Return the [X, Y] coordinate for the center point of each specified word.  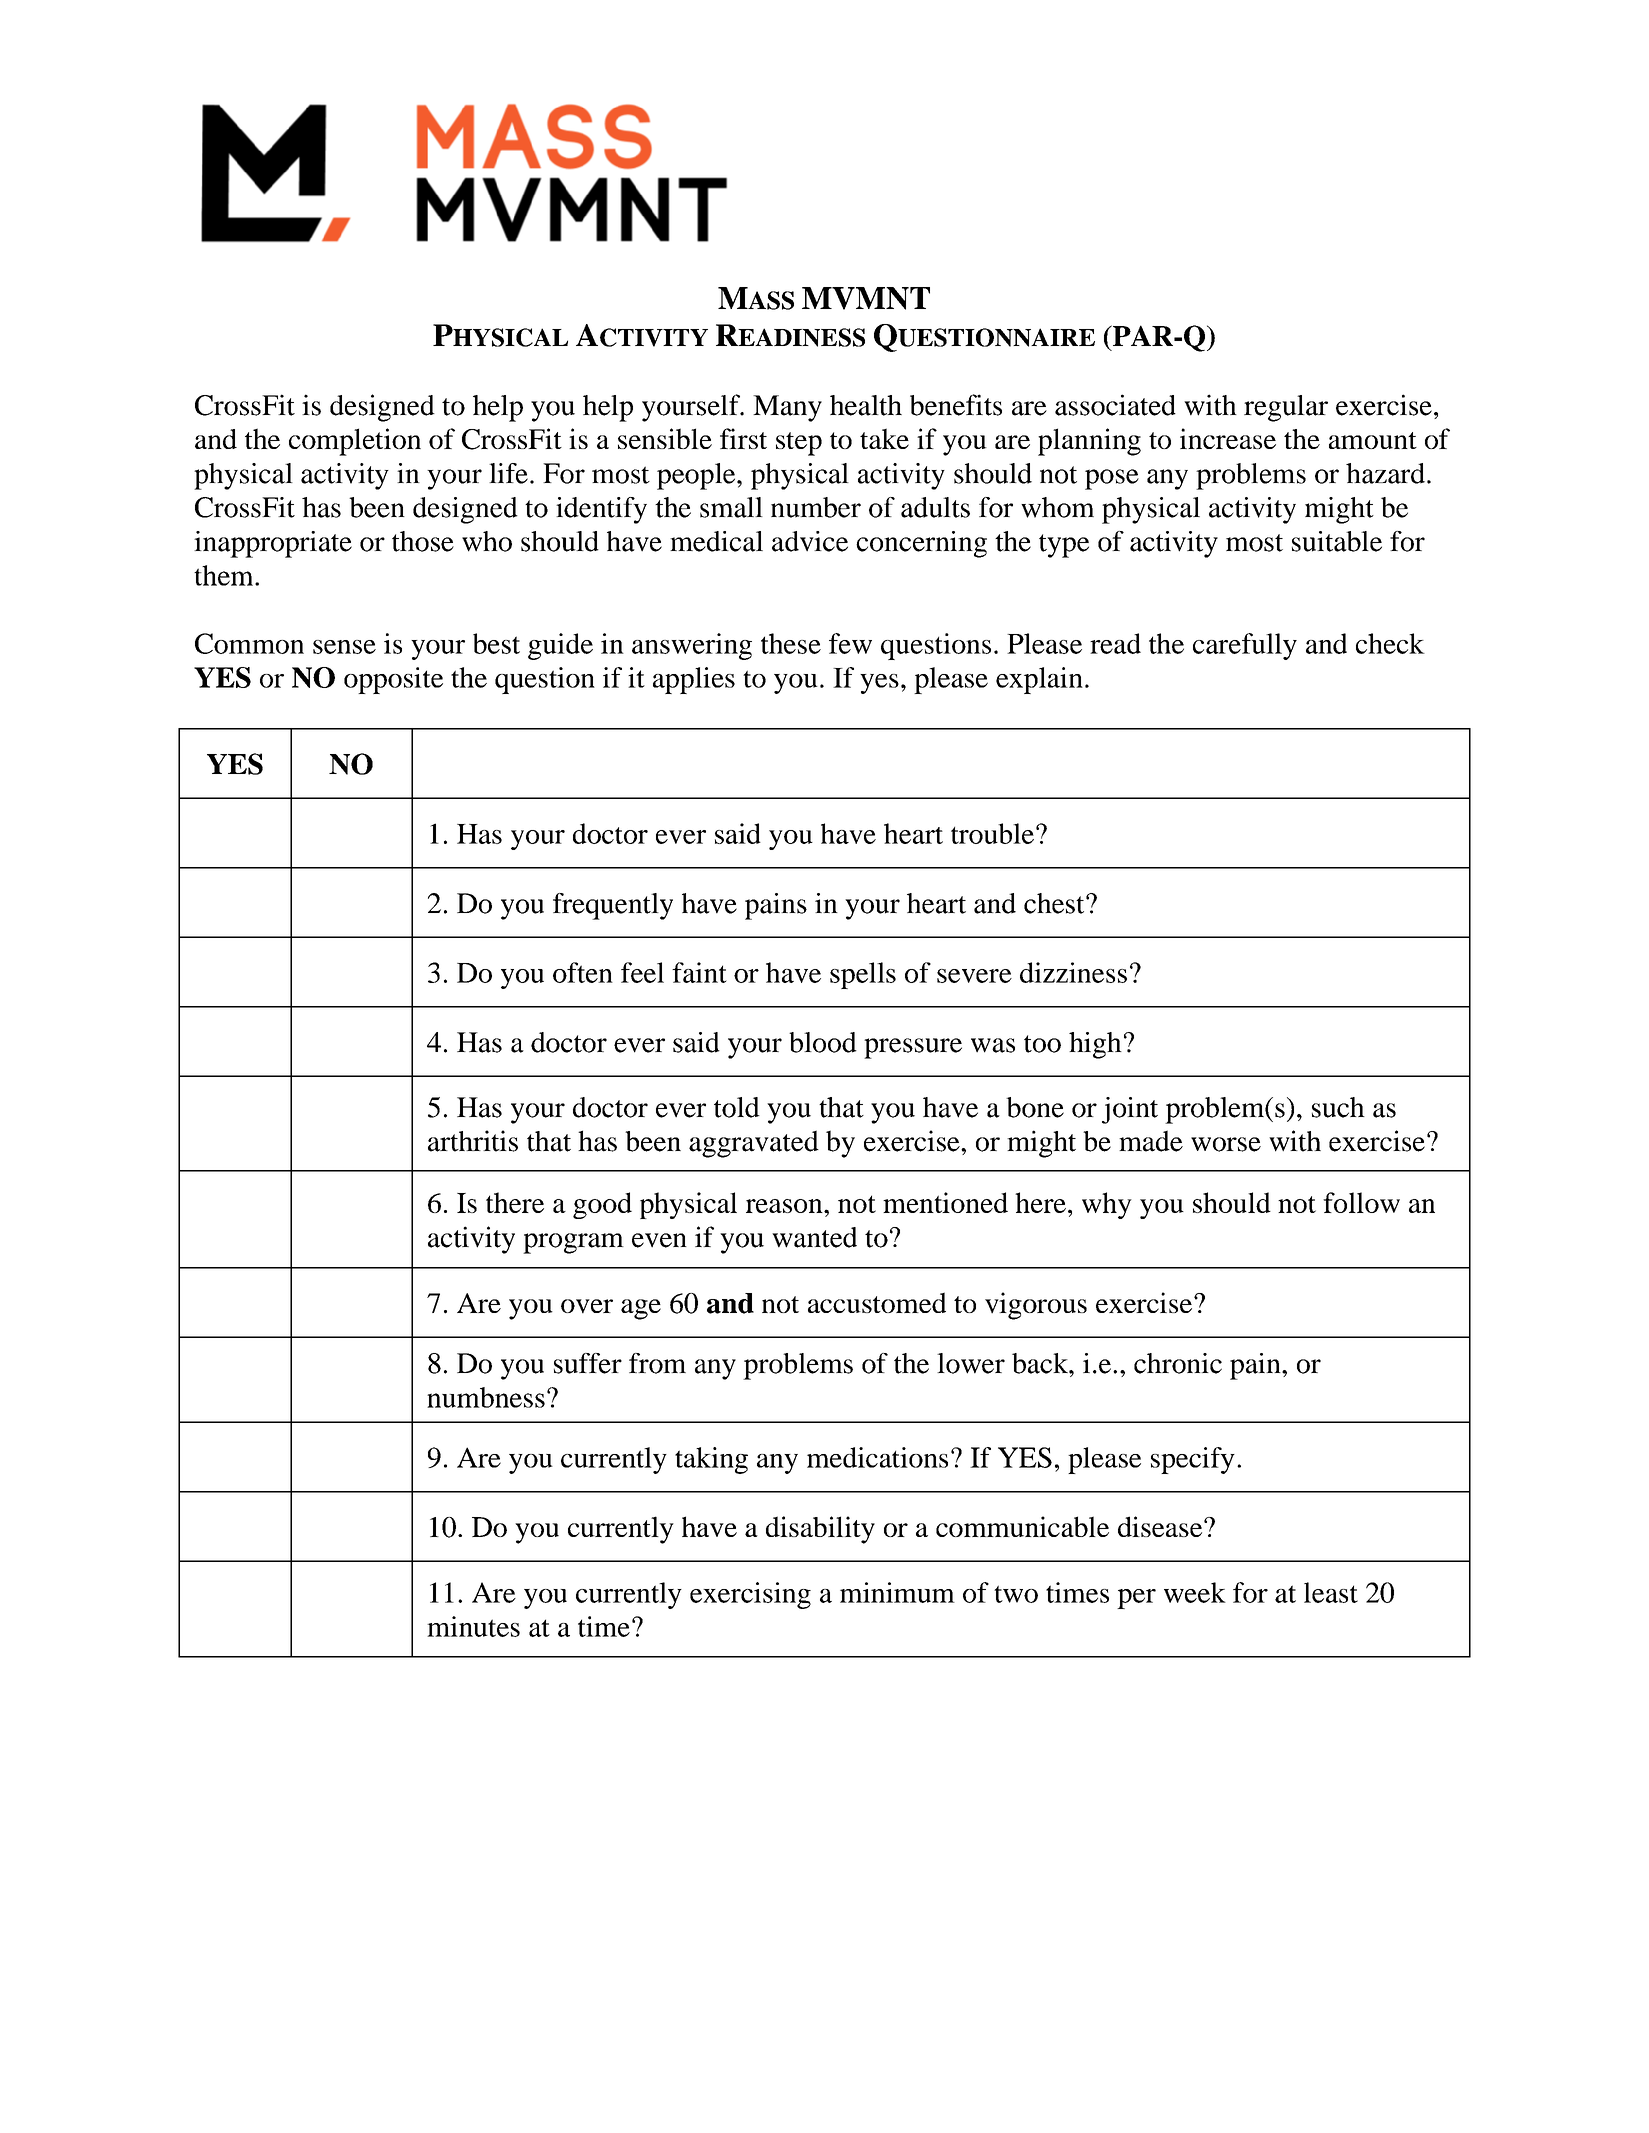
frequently [613, 906]
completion [355, 442]
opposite [393, 680]
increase [1228, 438]
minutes [473, 1626]
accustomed [877, 1302]
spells [863, 975]
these [791, 643]
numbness [486, 1397]
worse [1226, 1144]
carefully [1245, 646]
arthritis [473, 1141]
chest [1055, 903]
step [799, 444]
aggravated [754, 1144]
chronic [1178, 1363]
